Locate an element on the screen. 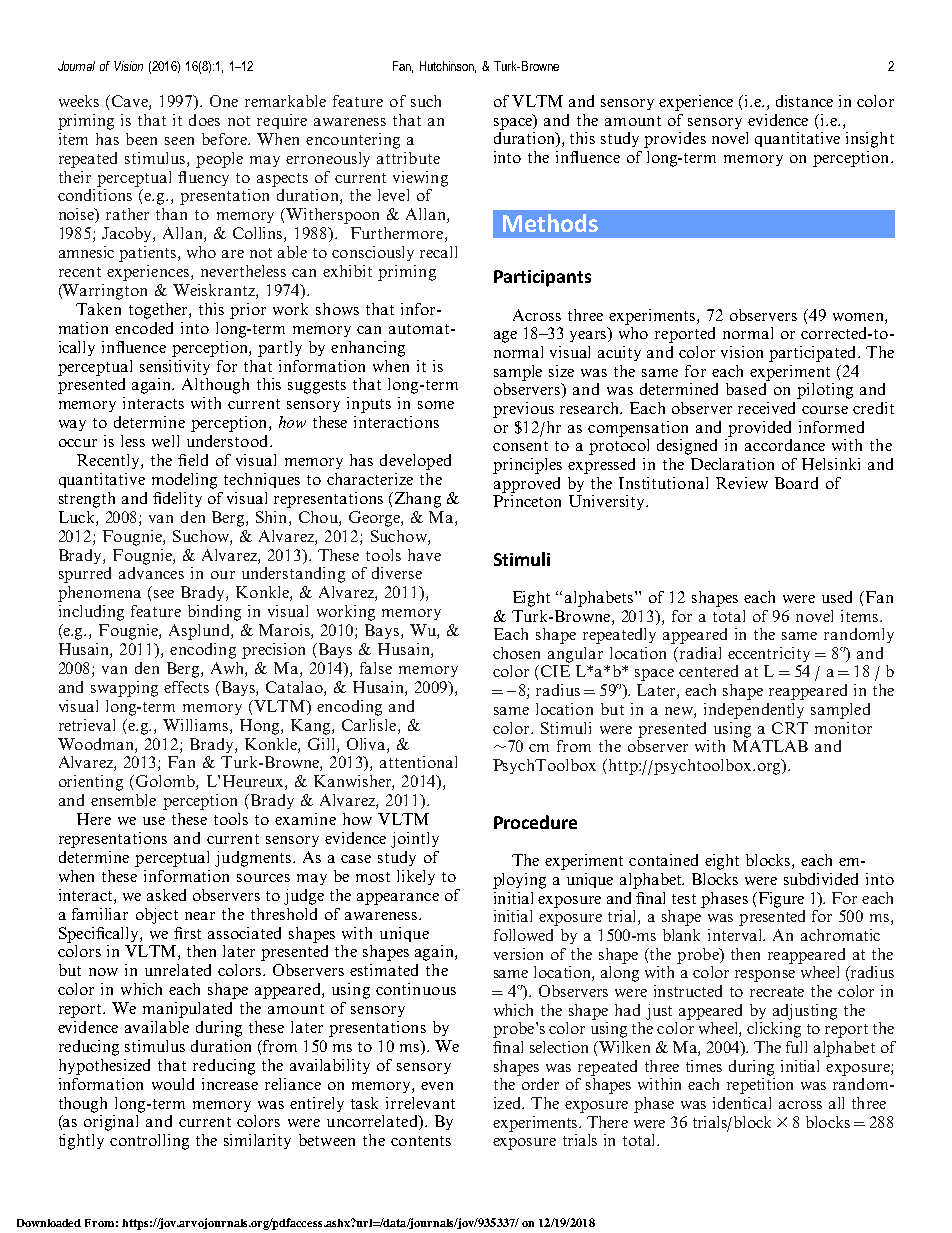 This screenshot has width=952, height=1233. chosen is located at coordinates (516, 653).
